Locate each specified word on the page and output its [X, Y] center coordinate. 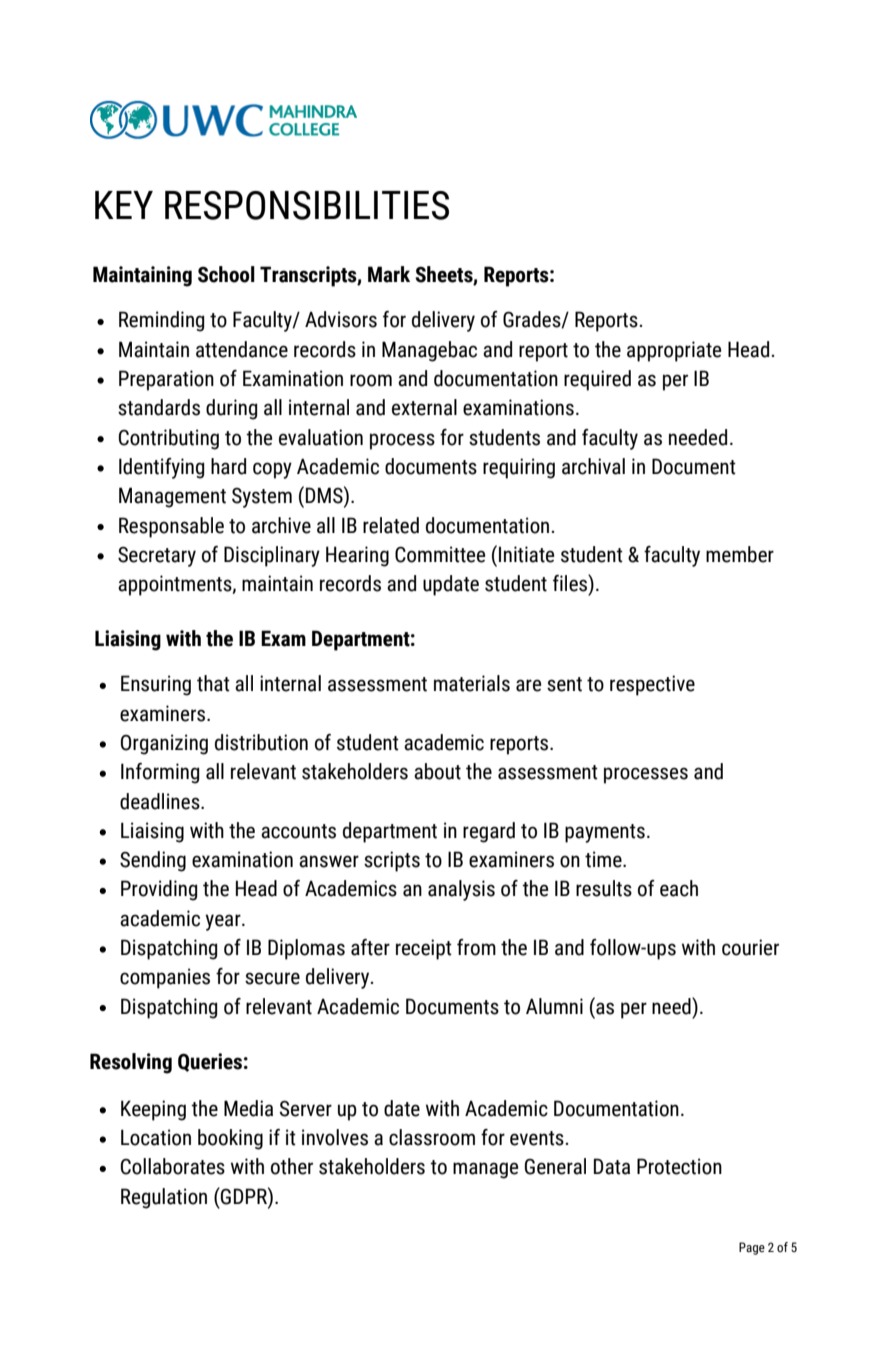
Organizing [164, 744]
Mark [389, 274]
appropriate [674, 351]
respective [652, 685]
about [437, 771]
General [555, 1166]
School [226, 274]
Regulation [164, 1198]
